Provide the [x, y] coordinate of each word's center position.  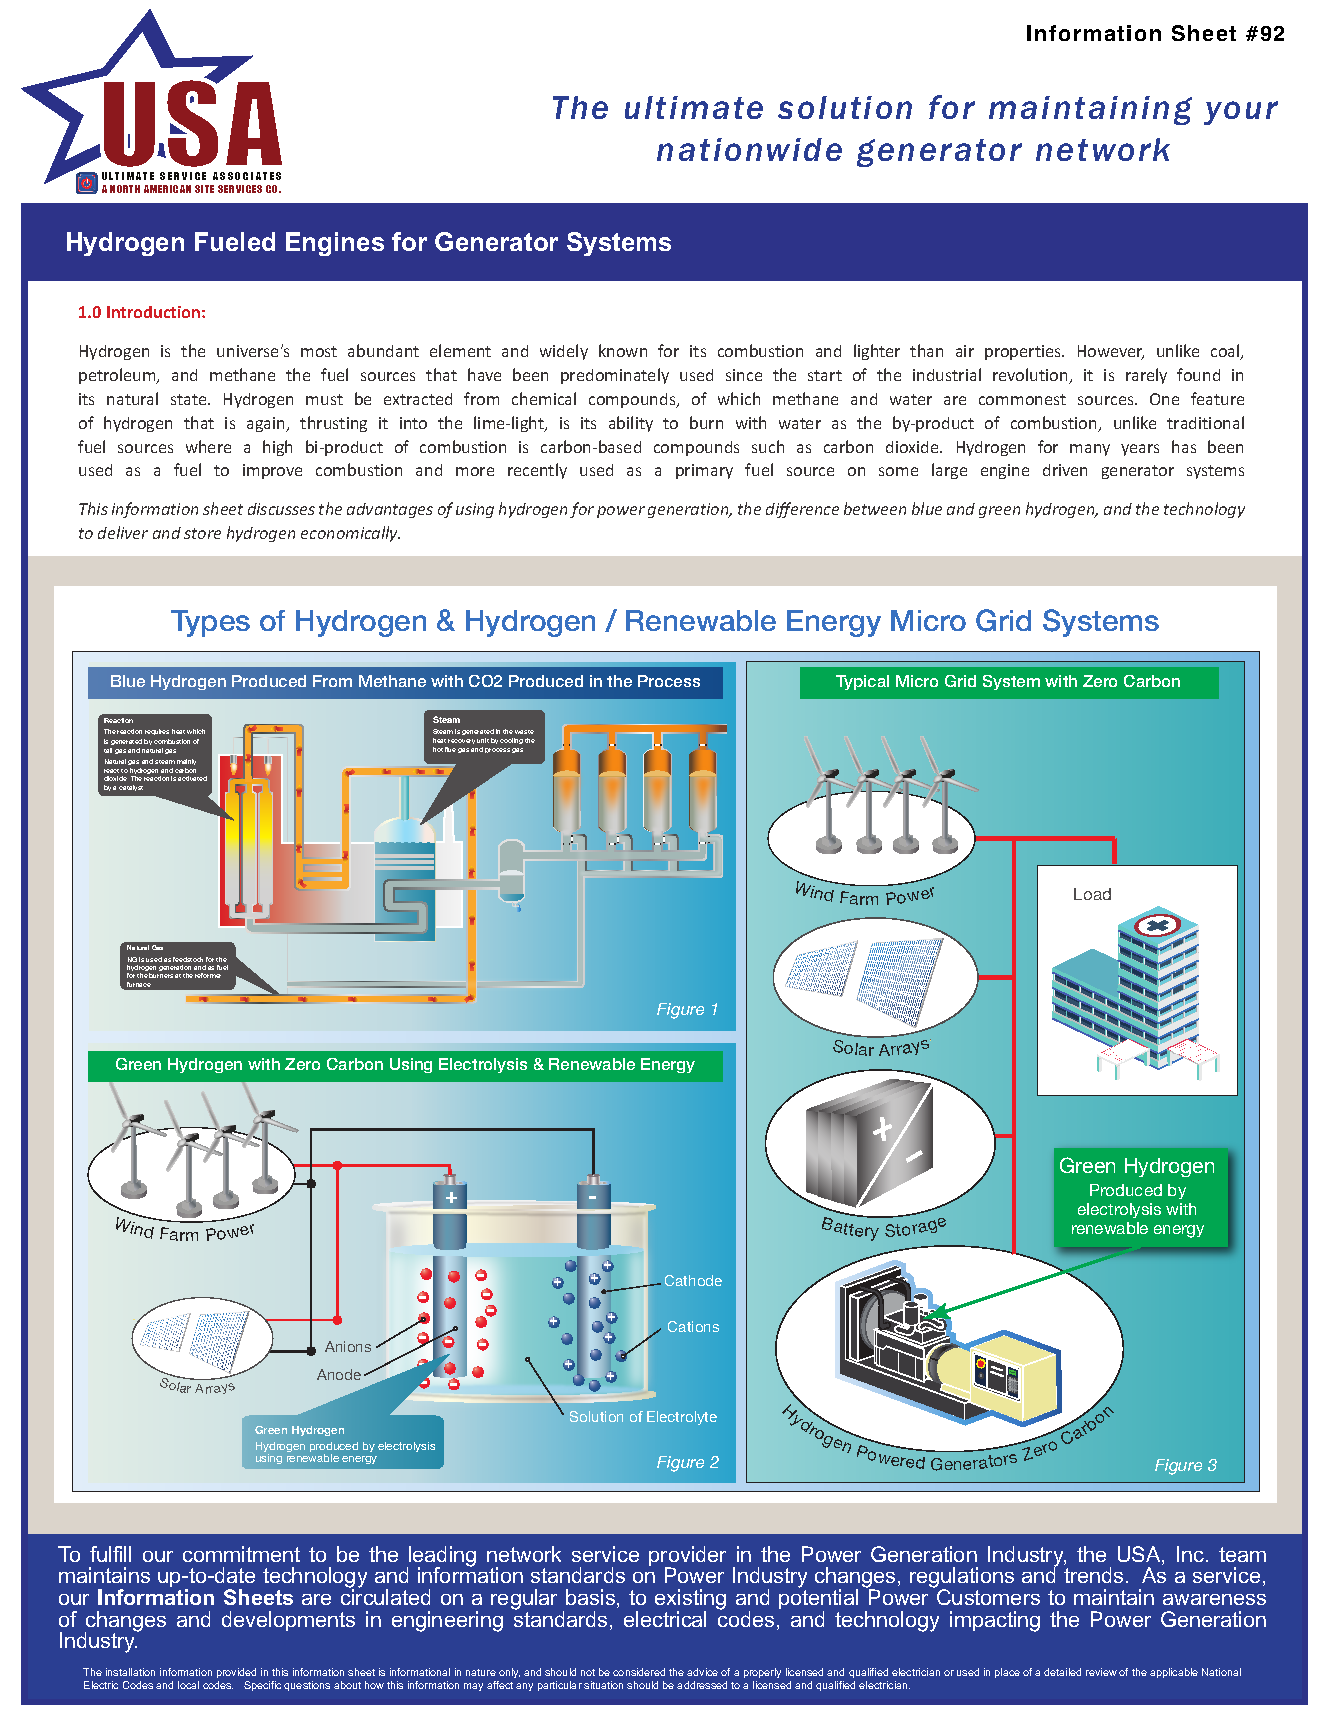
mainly [186, 762]
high [277, 448]
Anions [348, 1346]
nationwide [749, 149]
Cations [693, 1326]
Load [1092, 894]
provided [236, 1673]
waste [524, 732]
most [319, 351]
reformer [208, 975]
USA [1140, 1555]
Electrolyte [682, 1418]
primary [704, 471]
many [1090, 450]
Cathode [693, 1280]
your [1241, 113]
